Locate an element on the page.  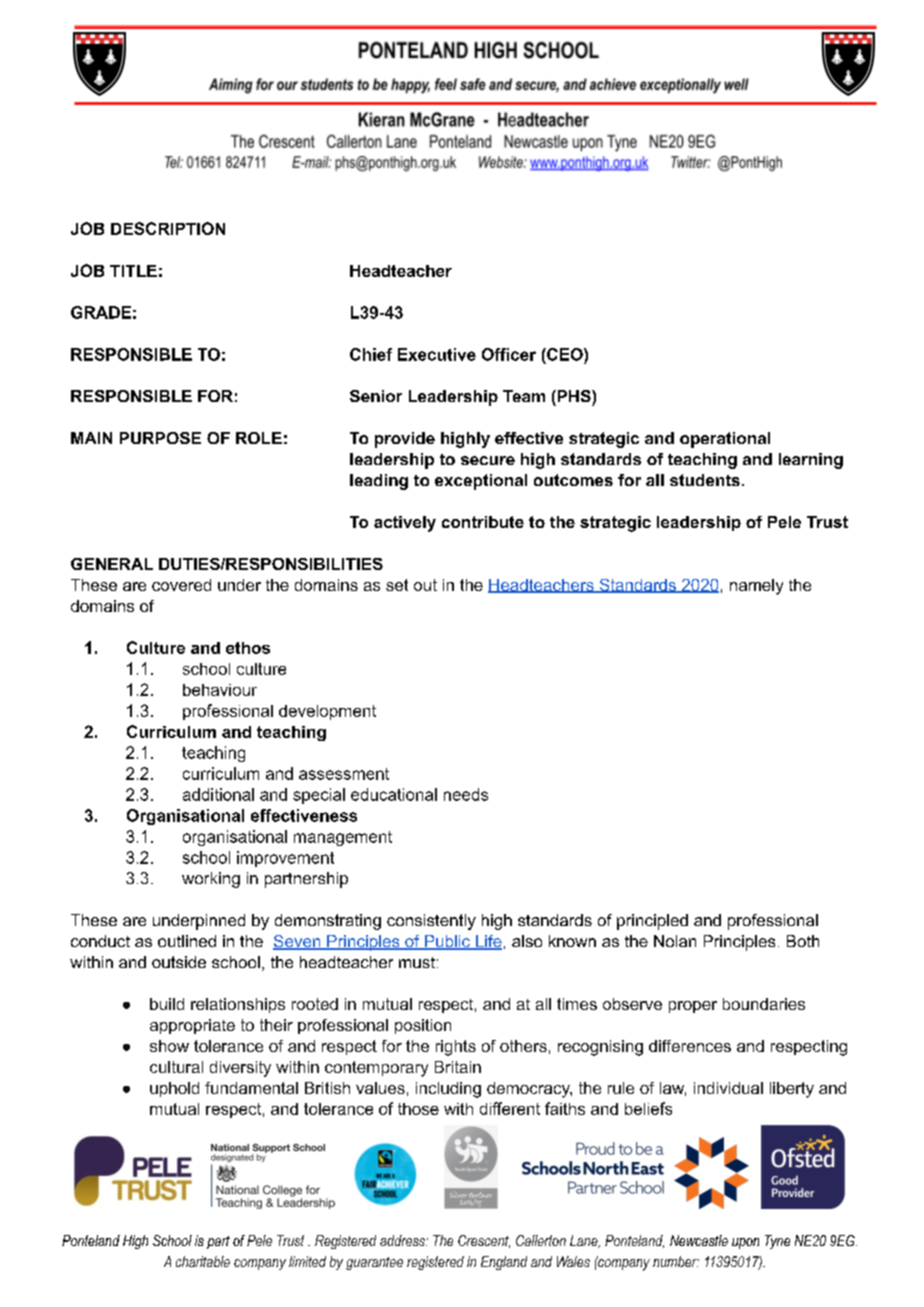
CEO is located at coordinates (565, 354).
